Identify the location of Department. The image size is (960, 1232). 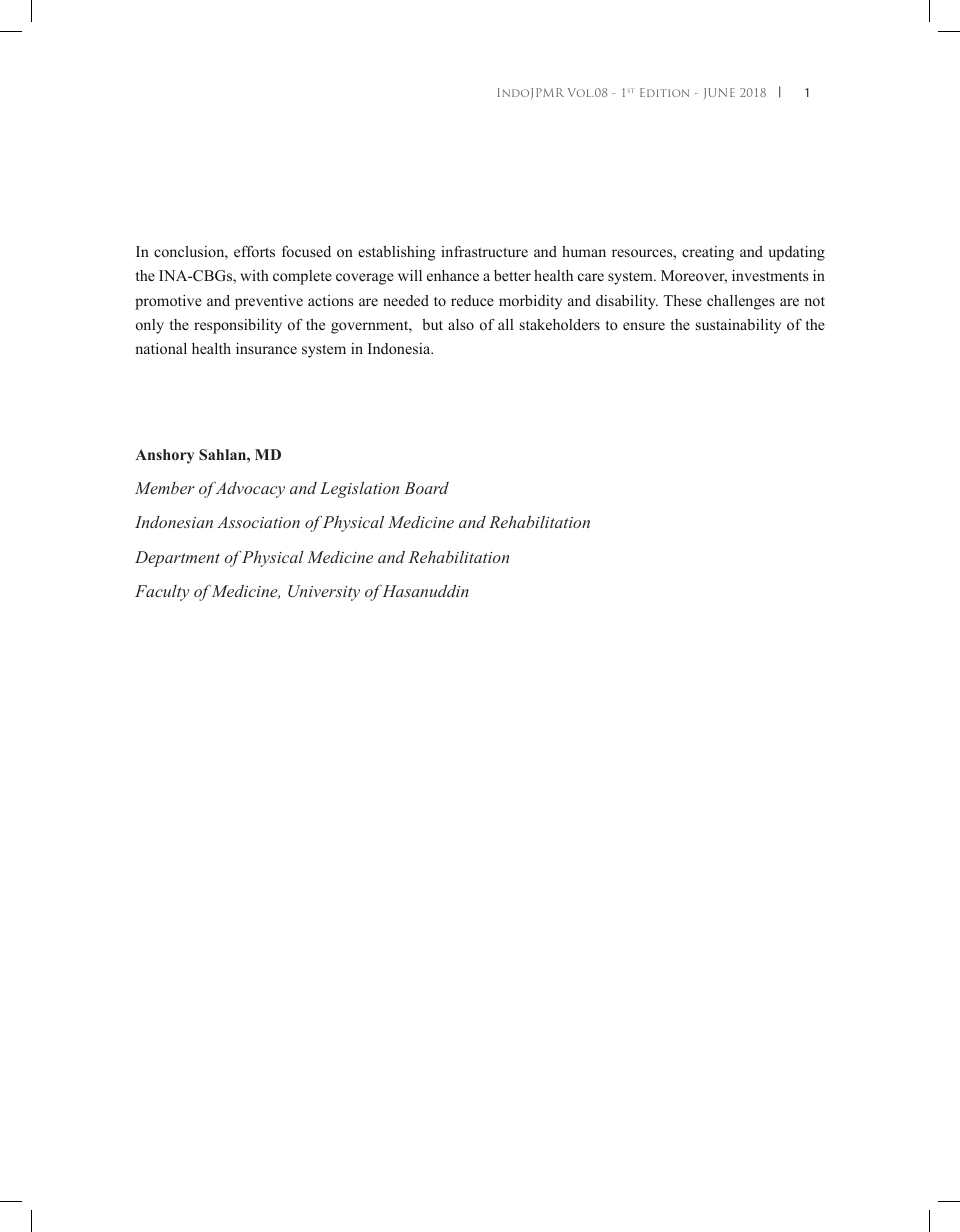
(177, 559).
